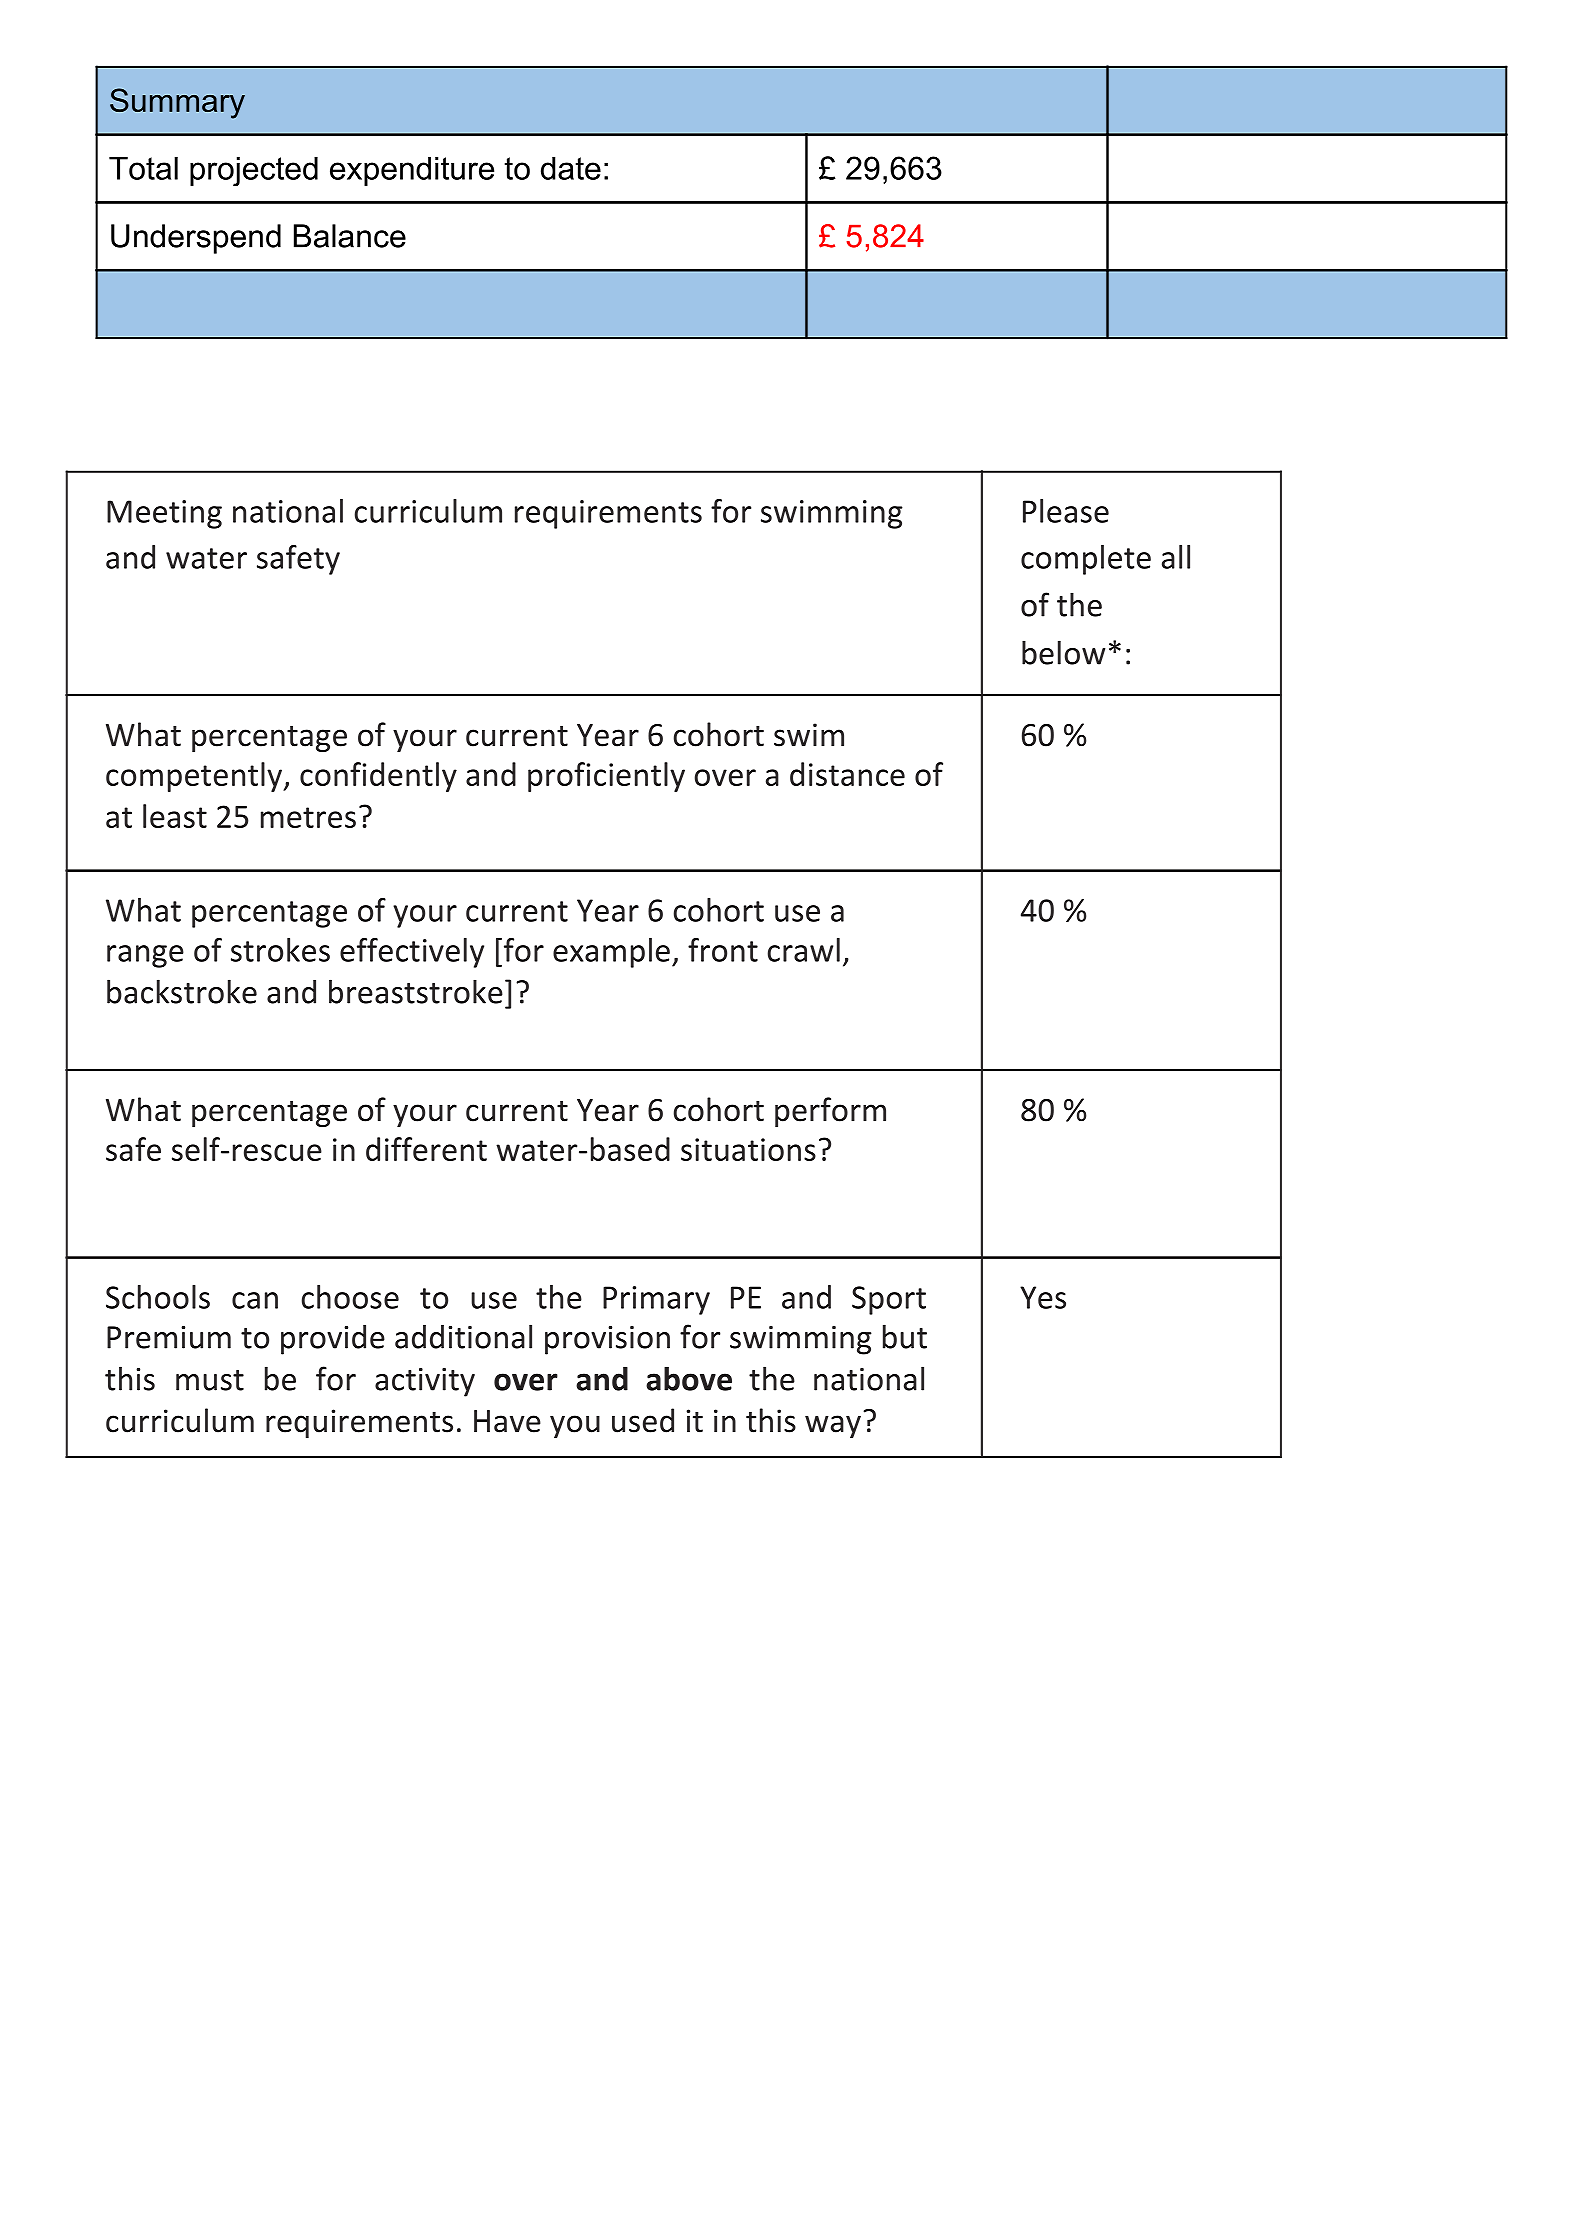 The height and width of the screenshot is (2240, 1583). I want to click on must, so click(210, 1380).
